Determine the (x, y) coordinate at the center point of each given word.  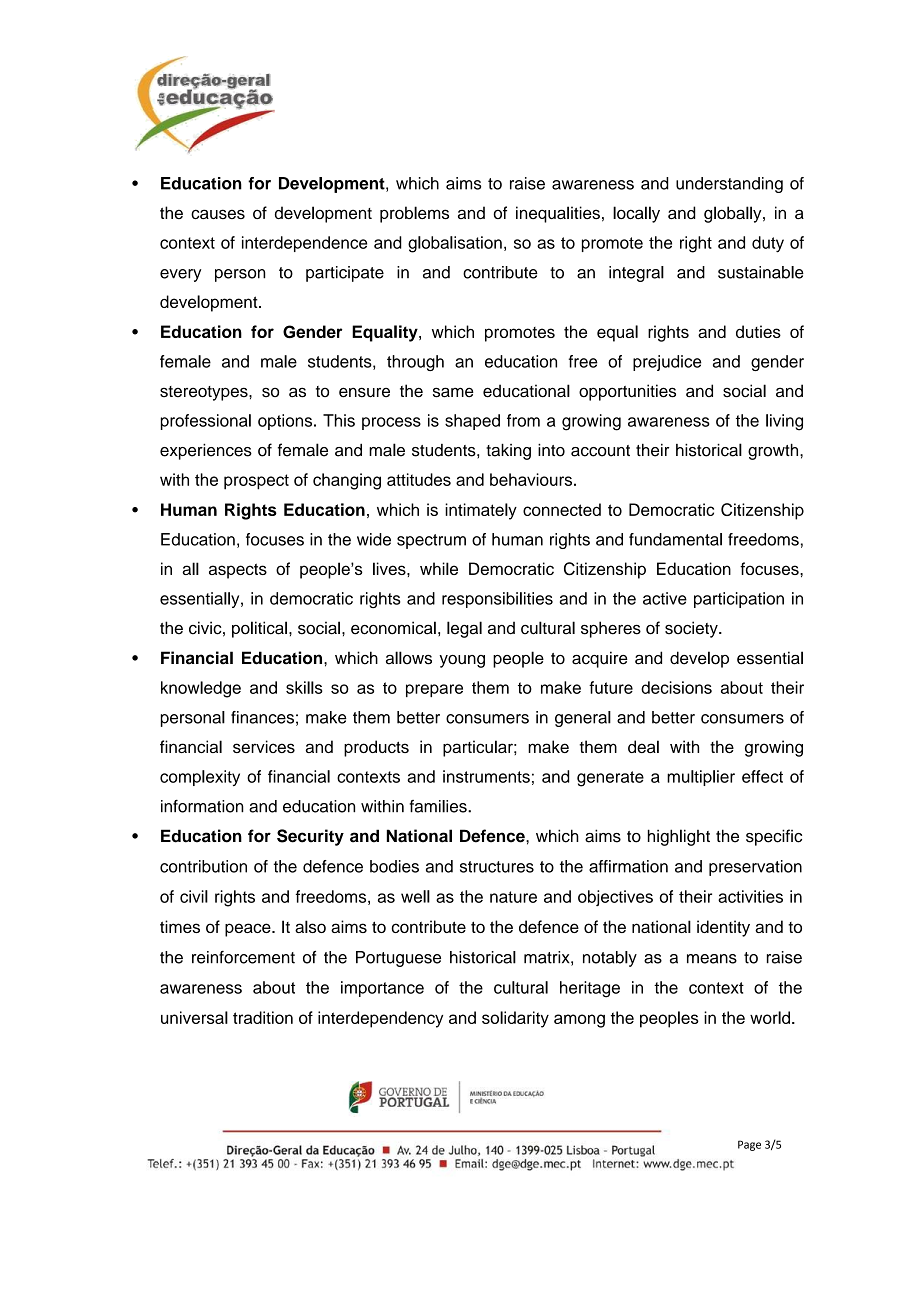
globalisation (455, 244)
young (462, 661)
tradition (263, 1017)
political (259, 629)
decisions (676, 687)
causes (218, 214)
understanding (729, 185)
